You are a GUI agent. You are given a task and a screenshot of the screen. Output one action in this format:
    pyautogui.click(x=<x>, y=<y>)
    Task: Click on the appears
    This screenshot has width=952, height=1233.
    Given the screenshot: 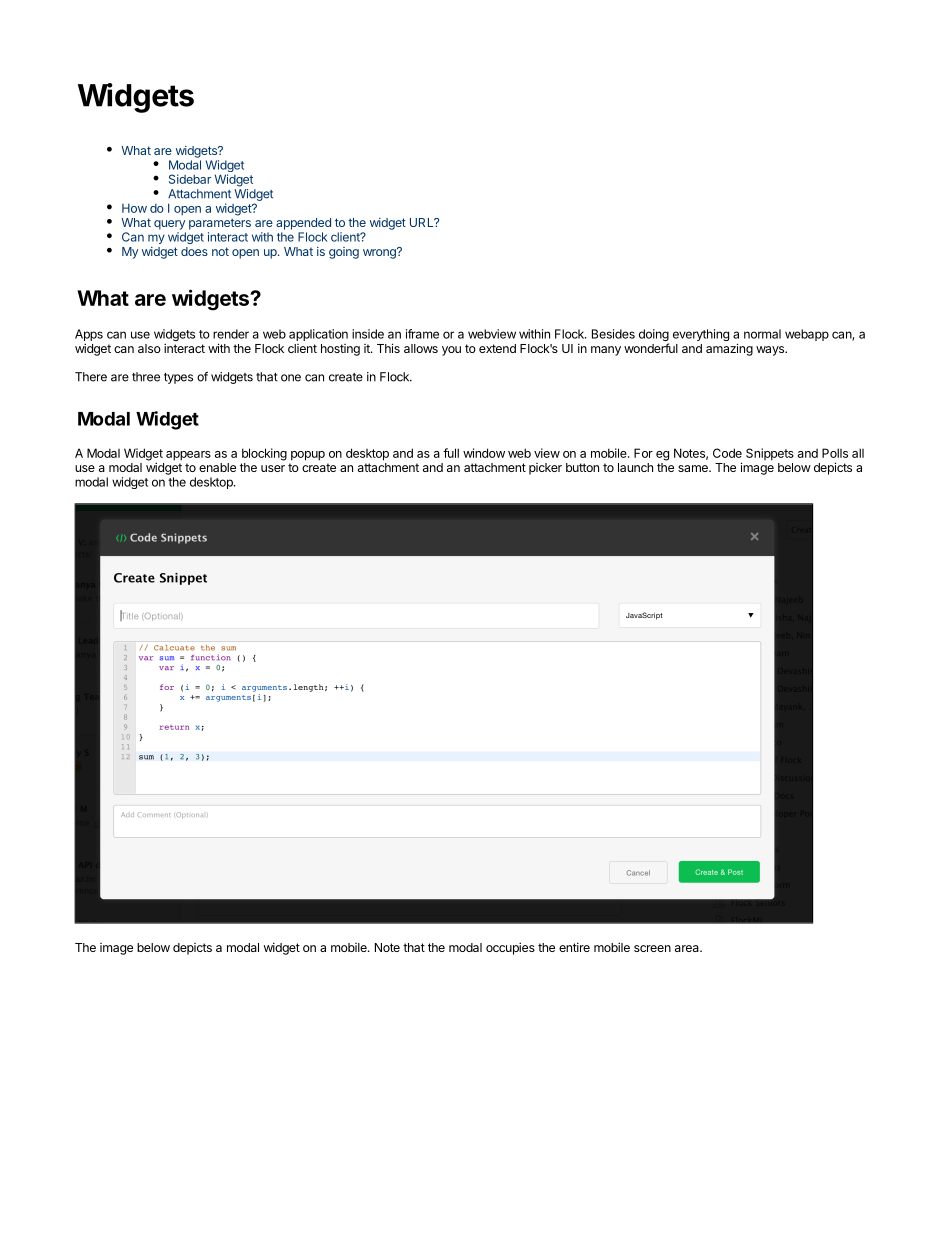 What is the action you would take?
    pyautogui.click(x=188, y=456)
